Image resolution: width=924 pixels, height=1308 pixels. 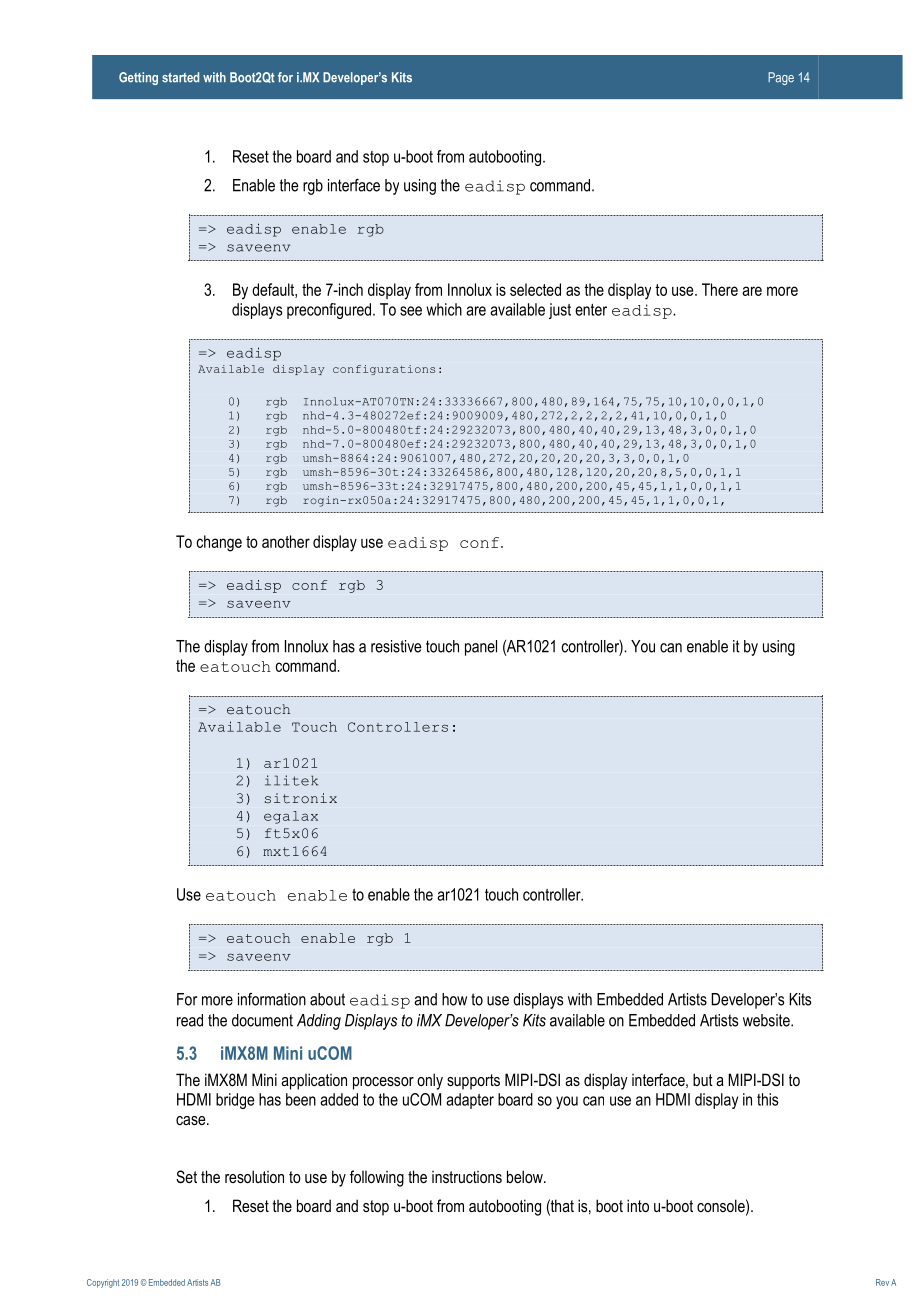 I want to click on selected, so click(x=535, y=289).
